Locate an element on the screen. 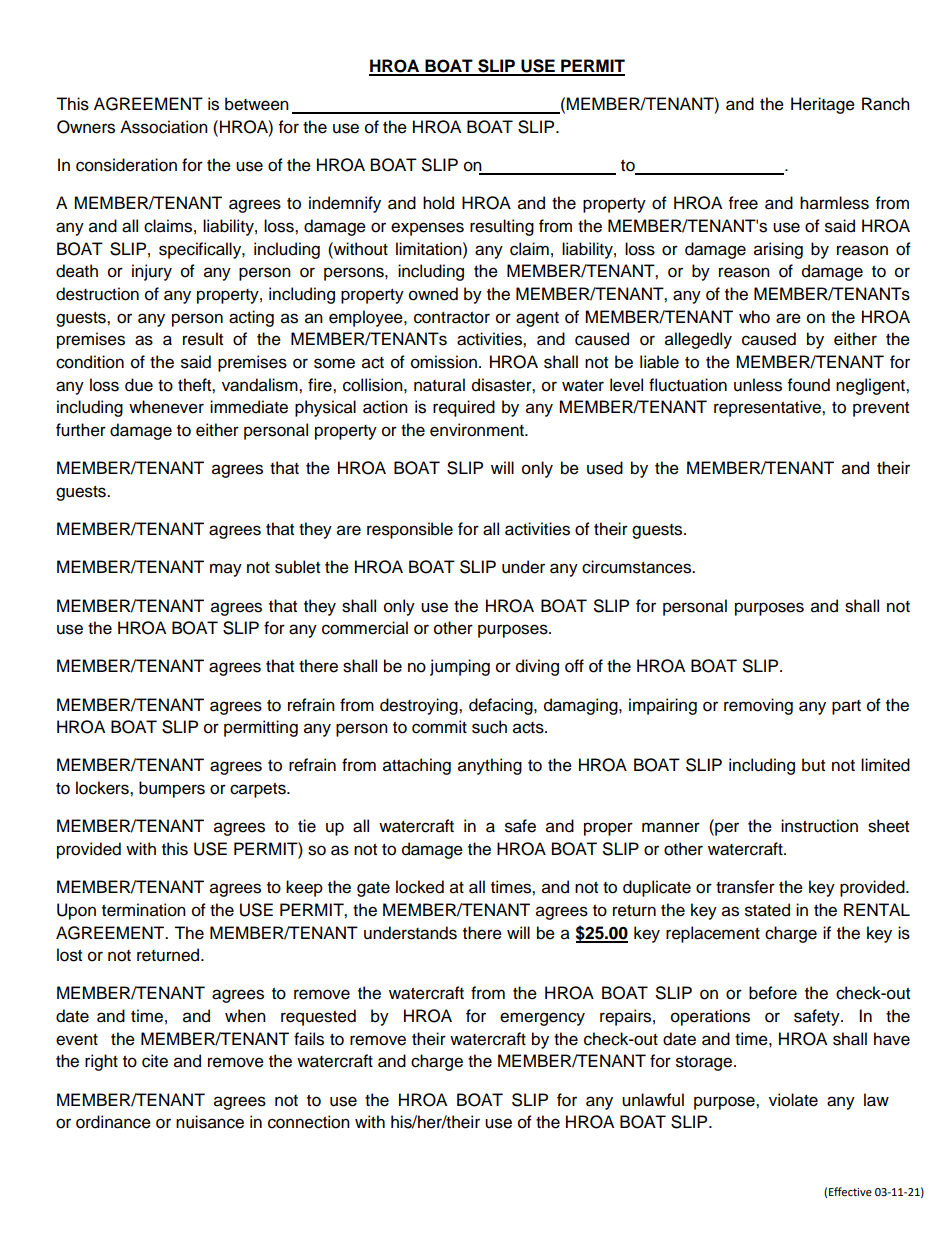 The image size is (952, 1233). Effective is located at coordinates (850, 1192).
